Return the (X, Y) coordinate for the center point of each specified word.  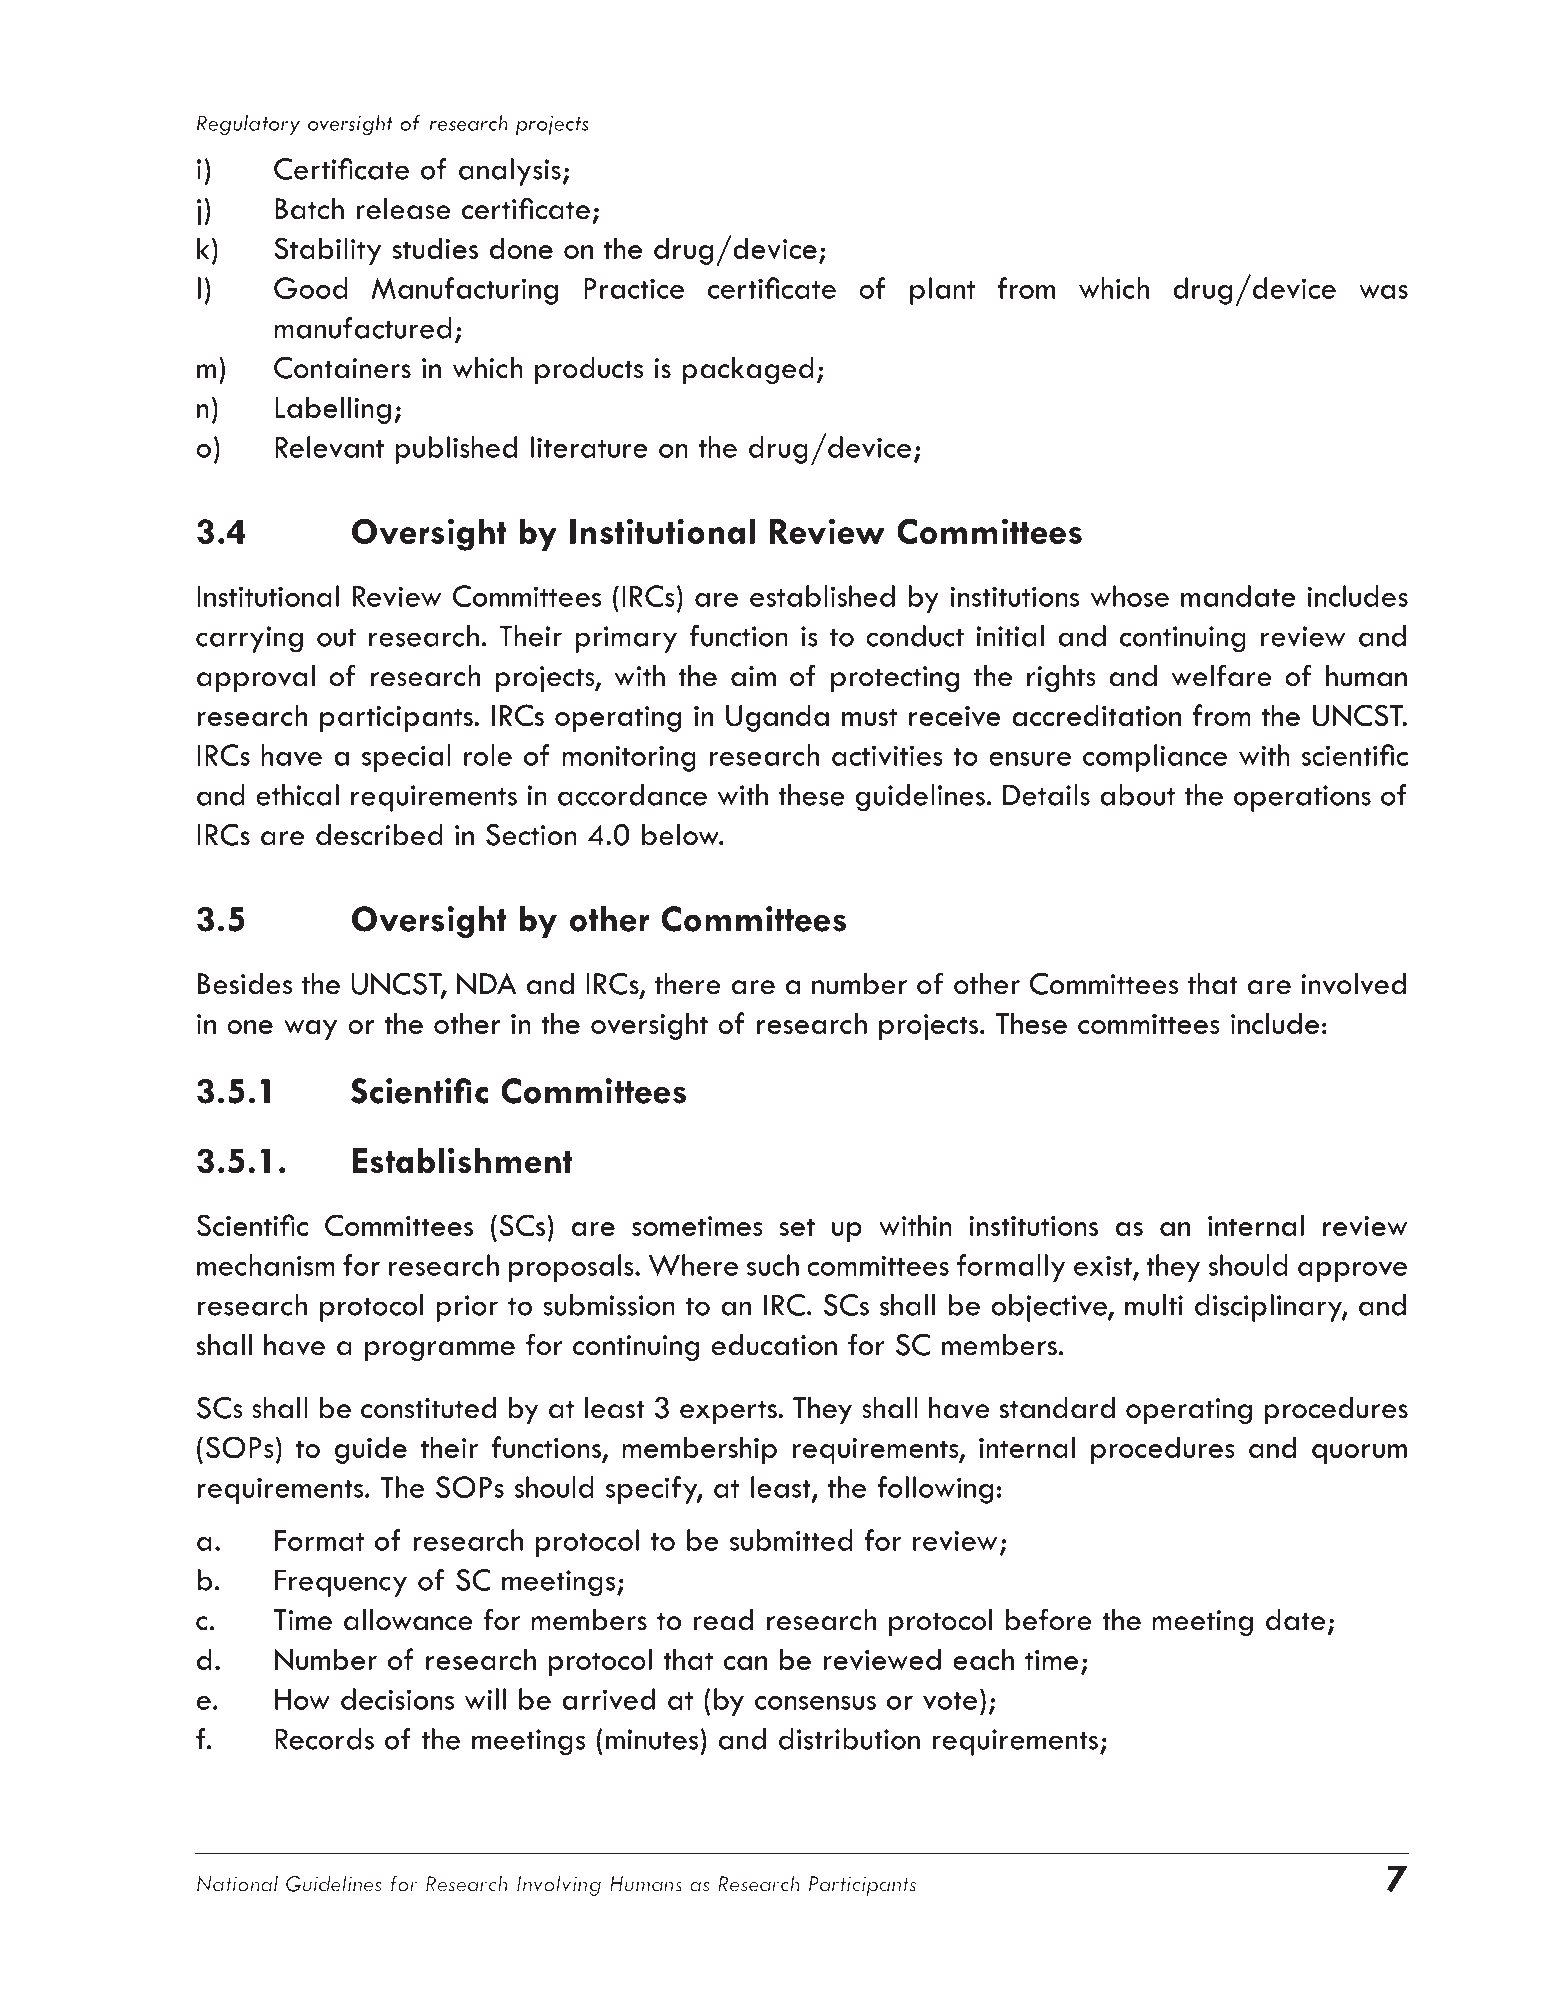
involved (1353, 984)
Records (324, 1739)
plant (942, 291)
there (688, 984)
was (1383, 292)
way (310, 1030)
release (403, 209)
